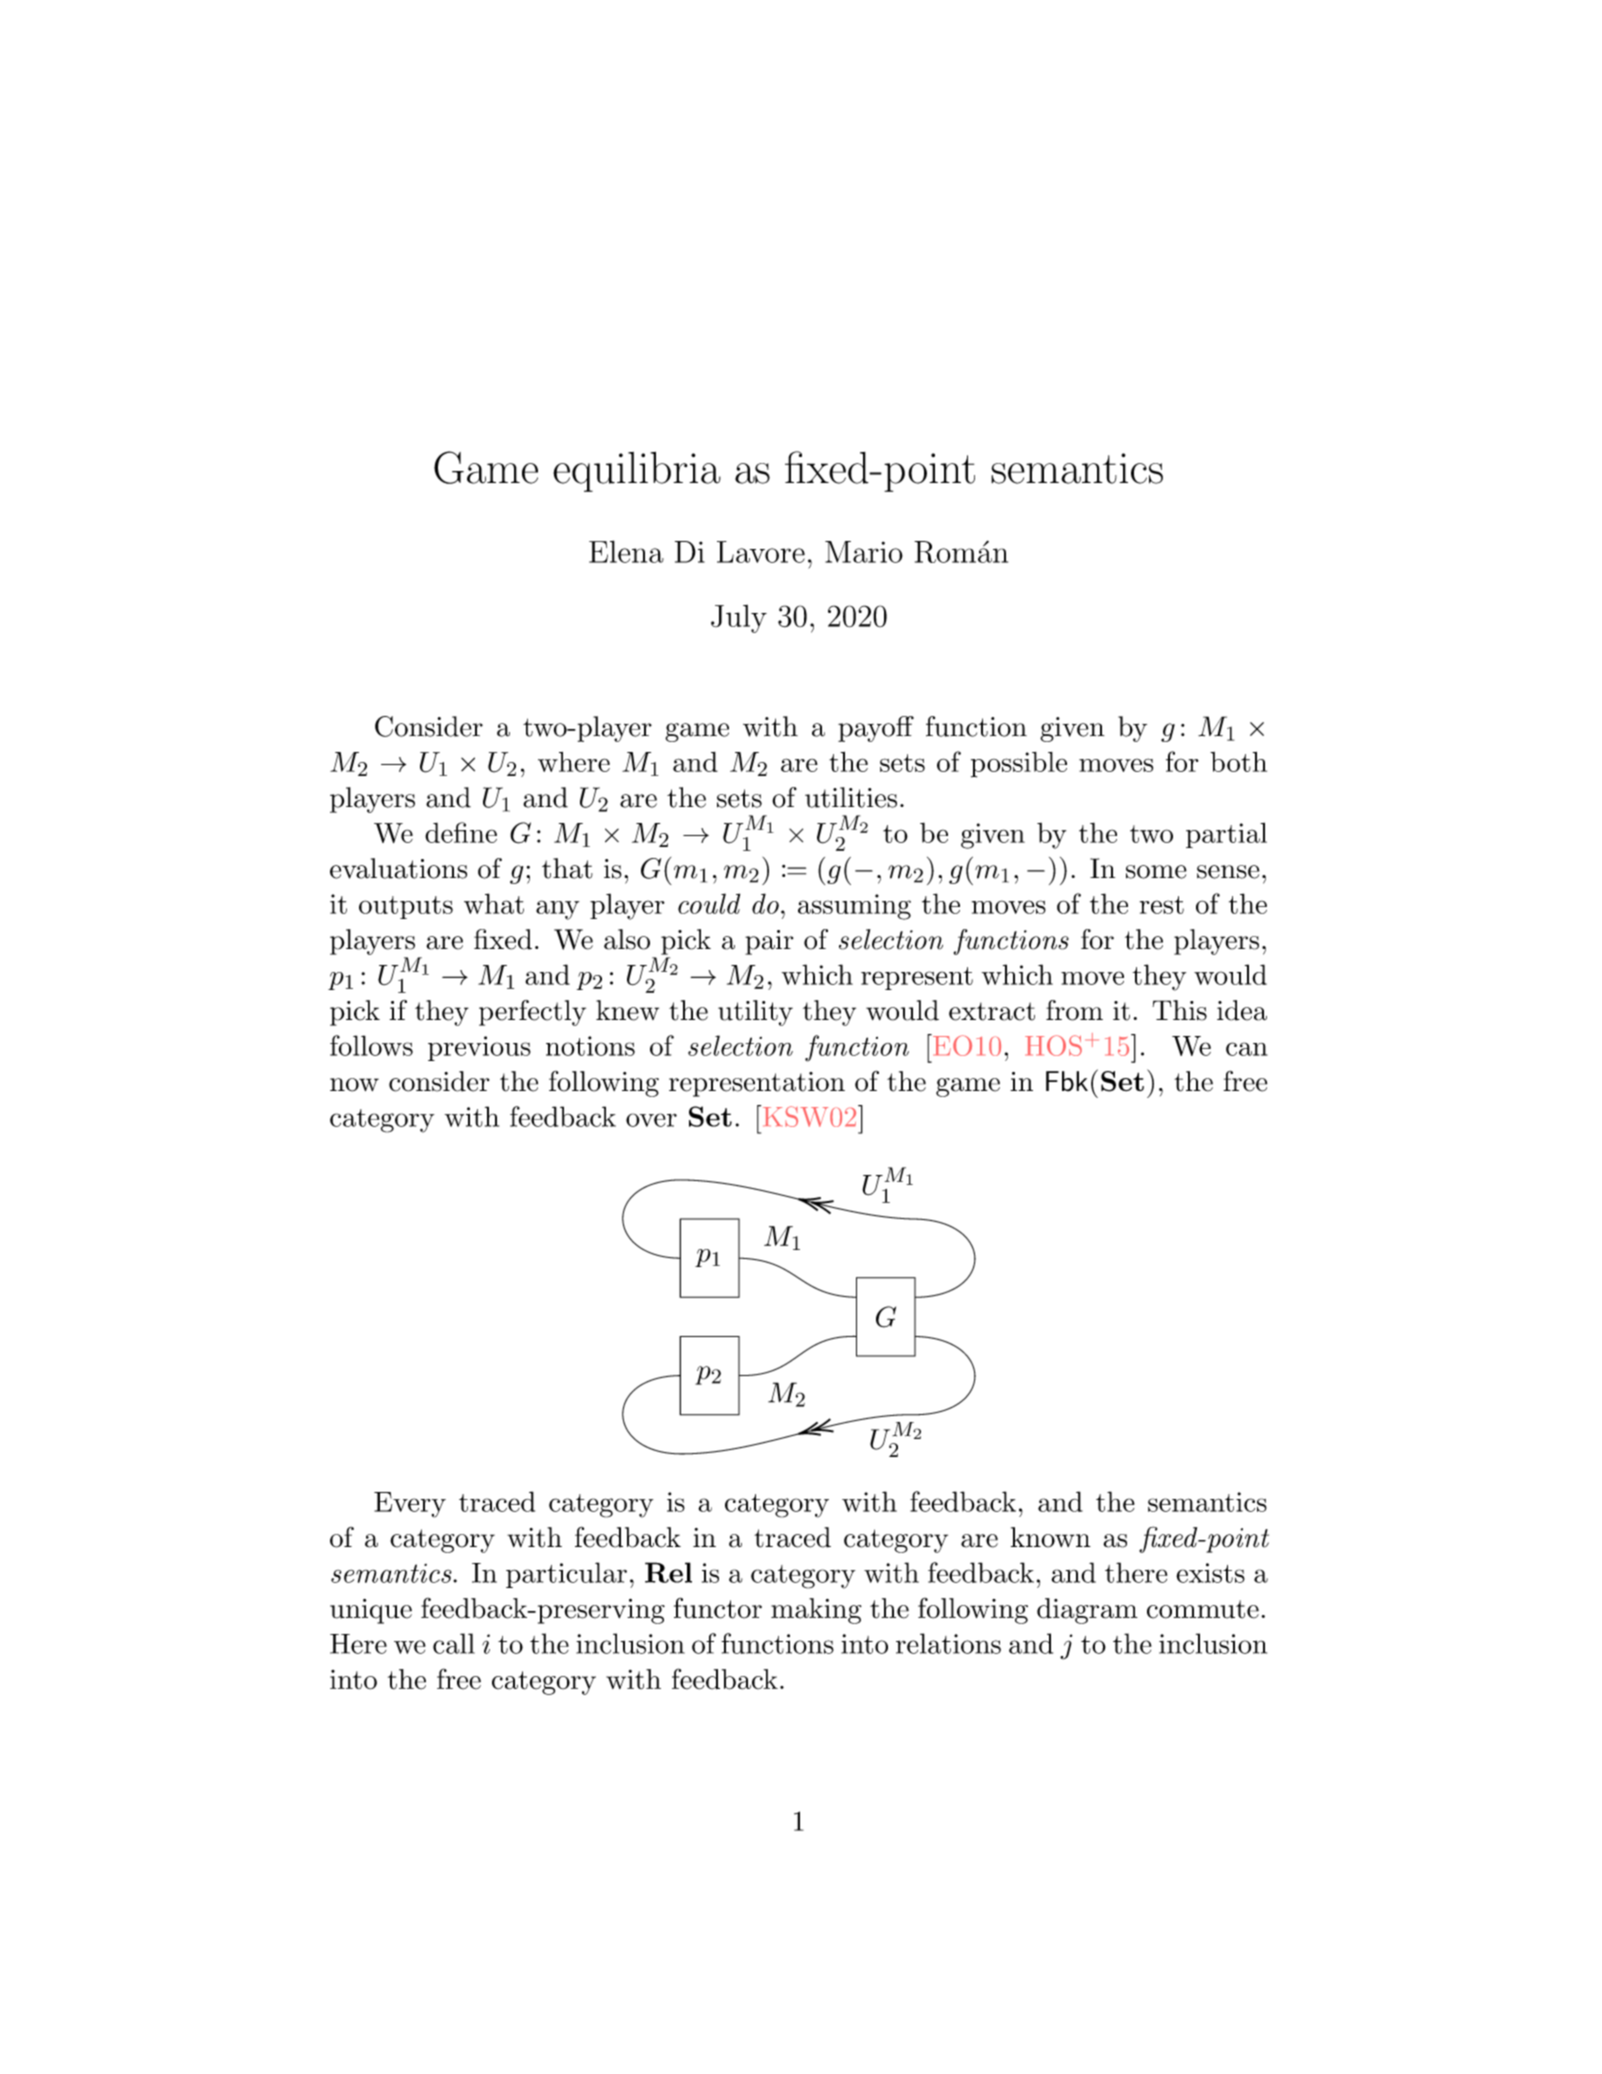 The image size is (1602, 2074). Describe the element at coordinates (461, 832) in the page. I see `define` at that location.
